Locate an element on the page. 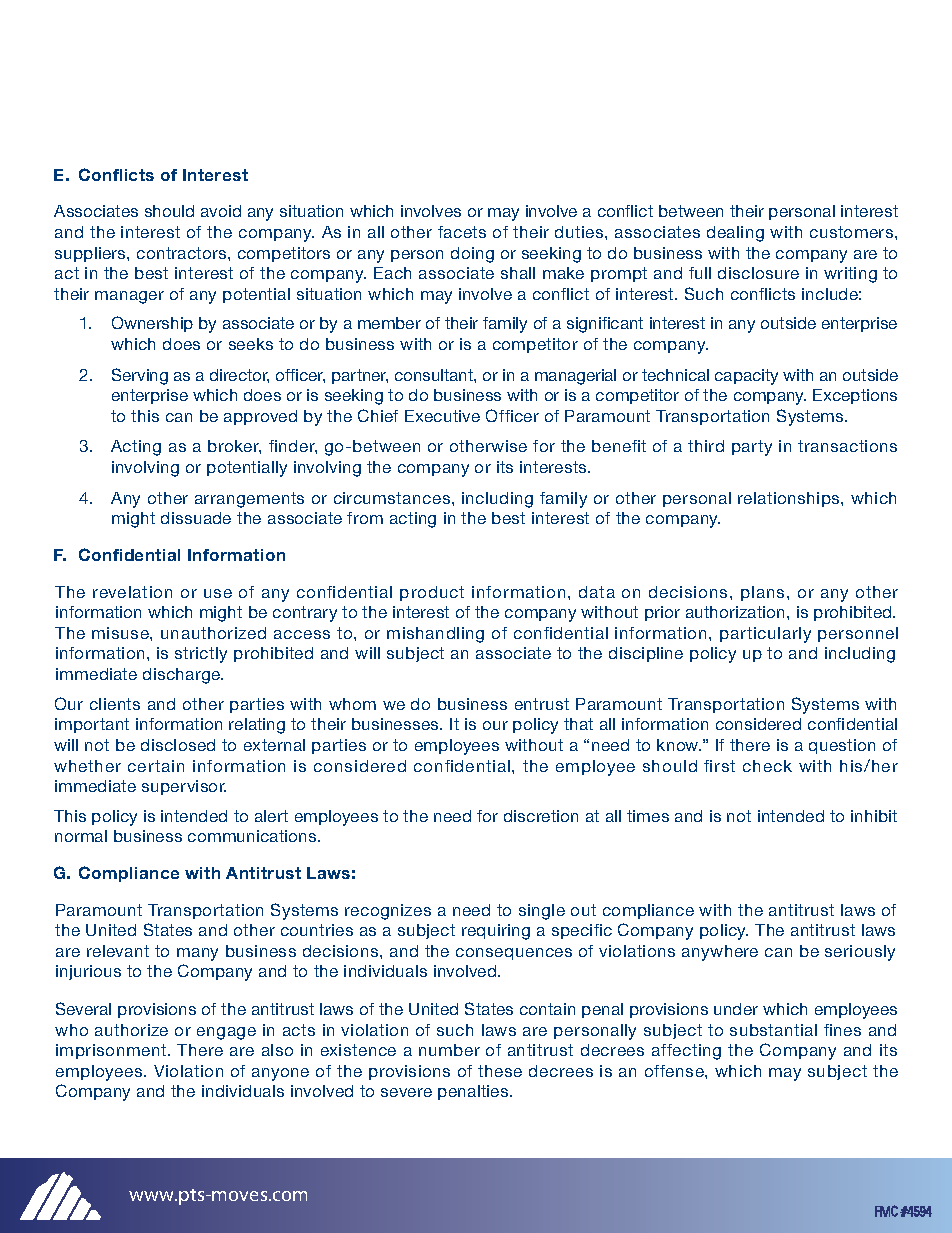 The height and width of the page is (1233, 952). facets is located at coordinates (462, 232).
